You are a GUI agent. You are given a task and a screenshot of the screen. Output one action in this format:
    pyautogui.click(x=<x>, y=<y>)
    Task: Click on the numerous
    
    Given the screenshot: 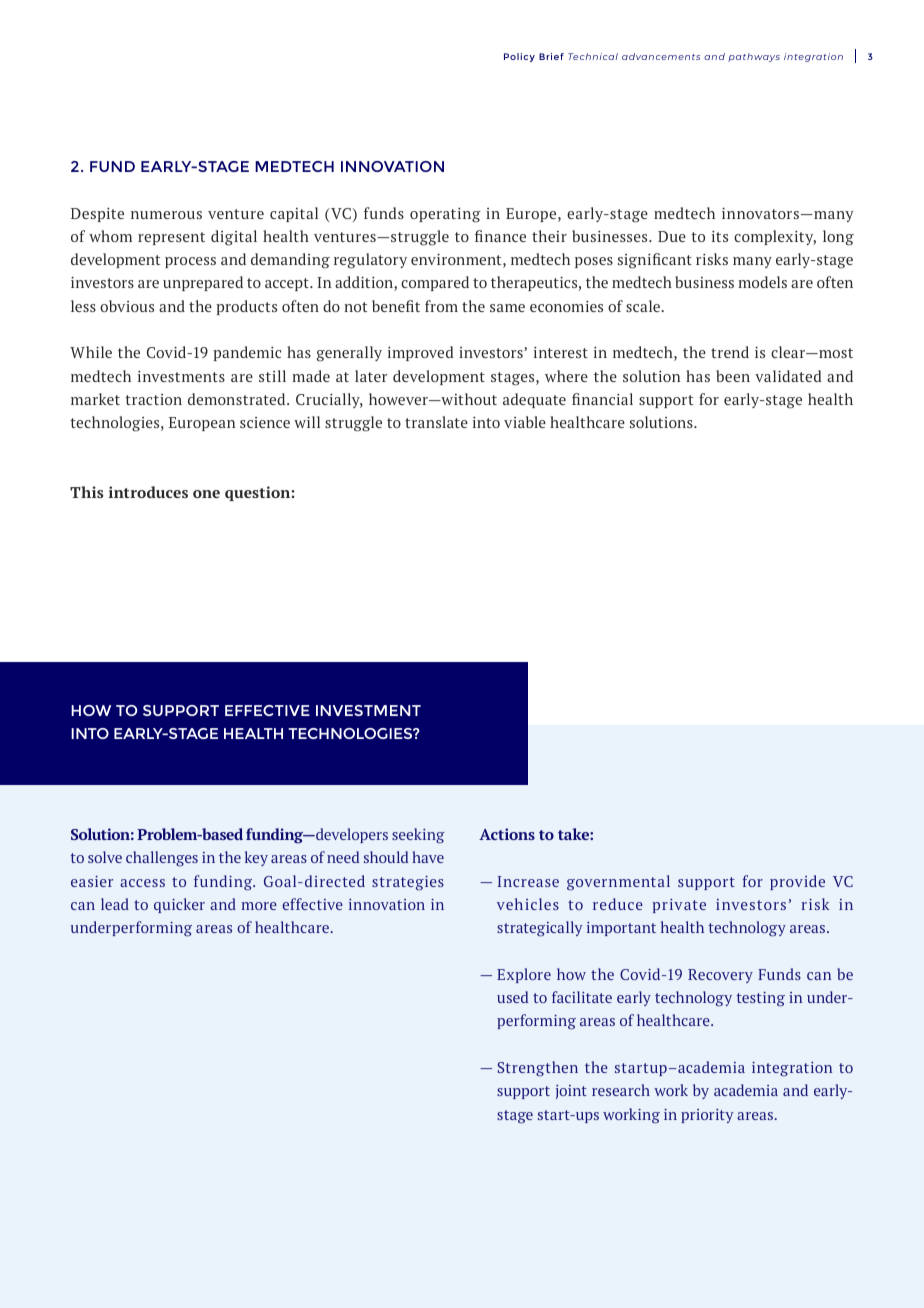 What is the action you would take?
    pyautogui.click(x=166, y=215)
